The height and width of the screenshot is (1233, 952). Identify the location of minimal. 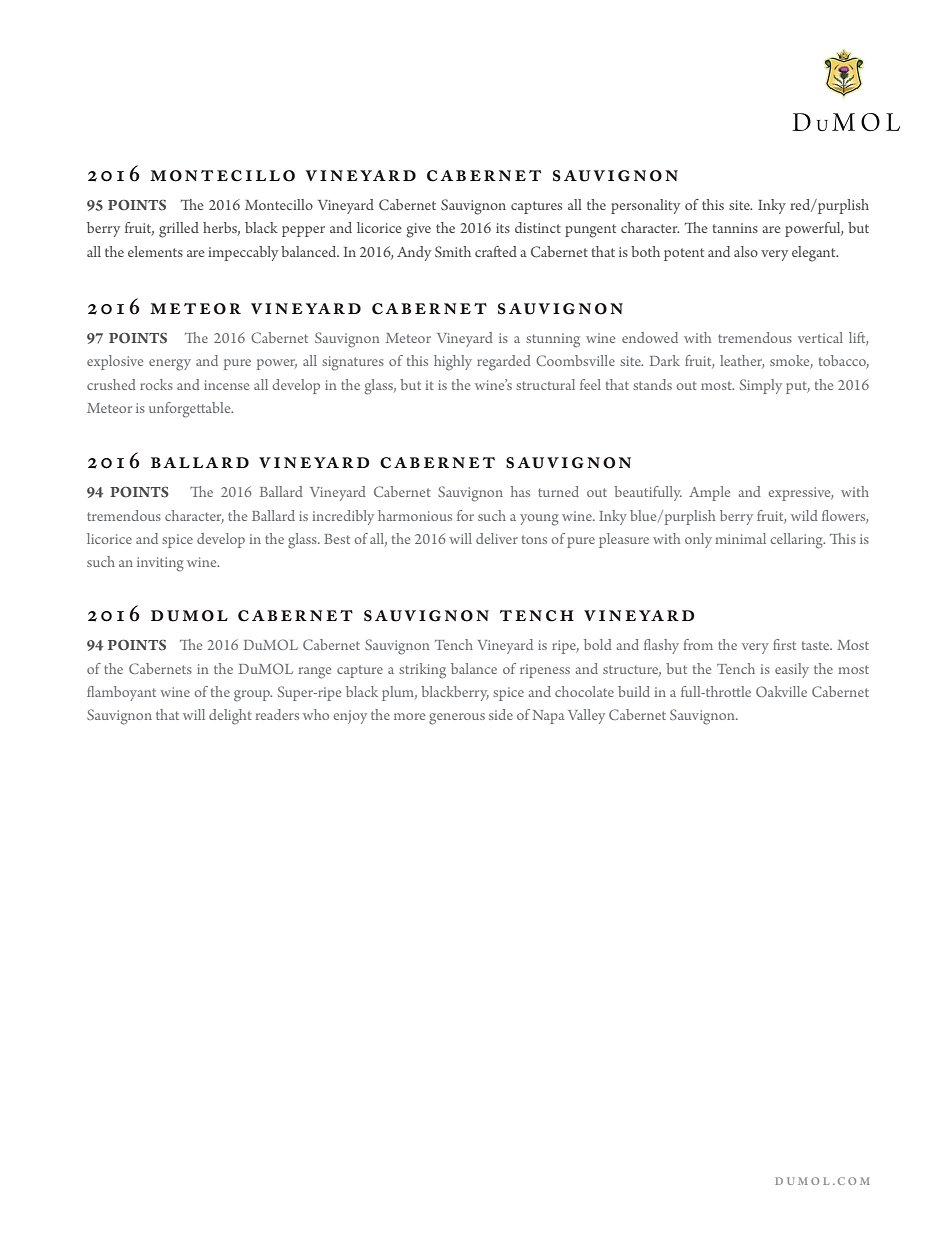
(740, 538).
